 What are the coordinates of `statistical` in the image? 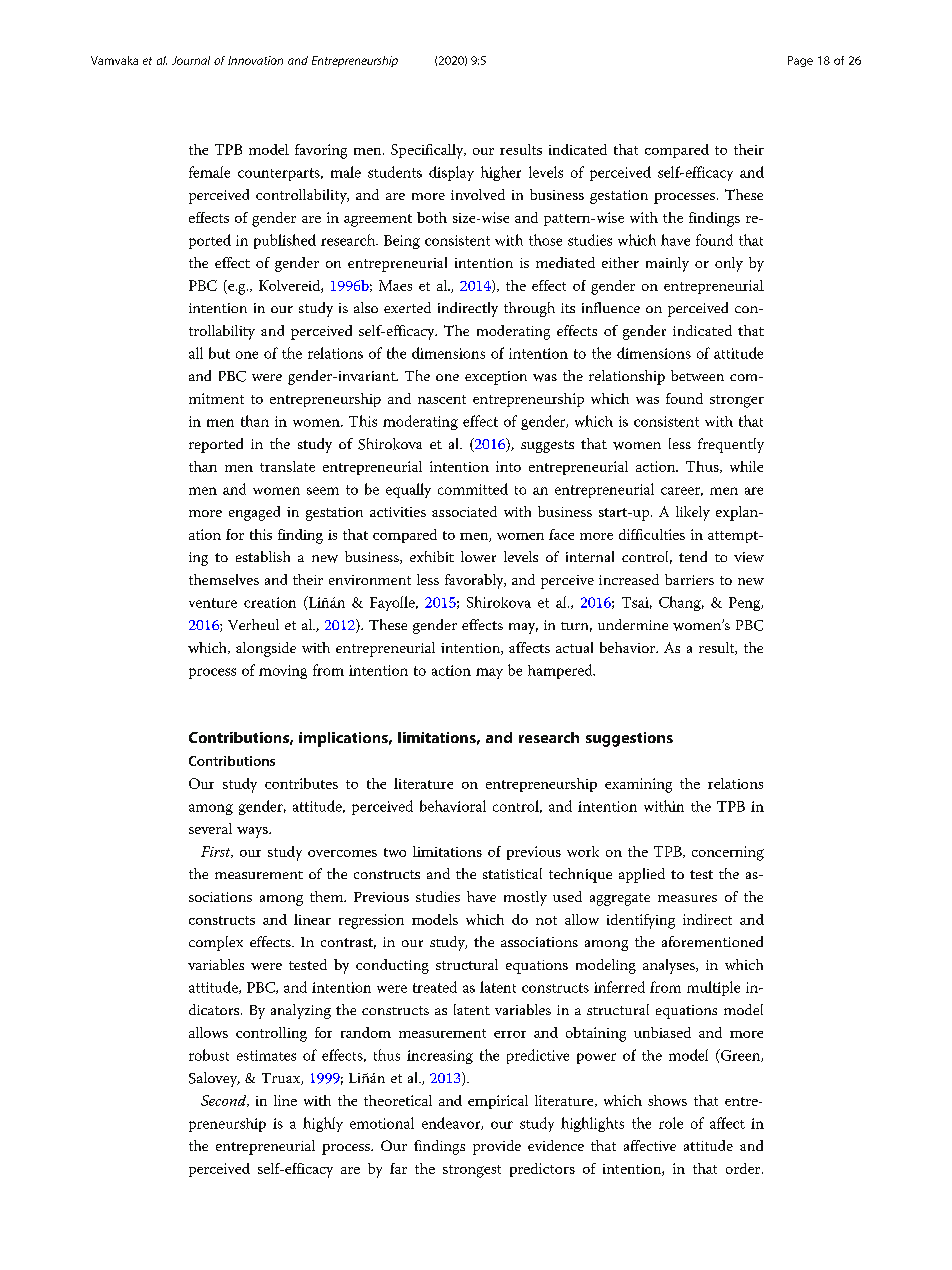 It's located at (512, 873).
